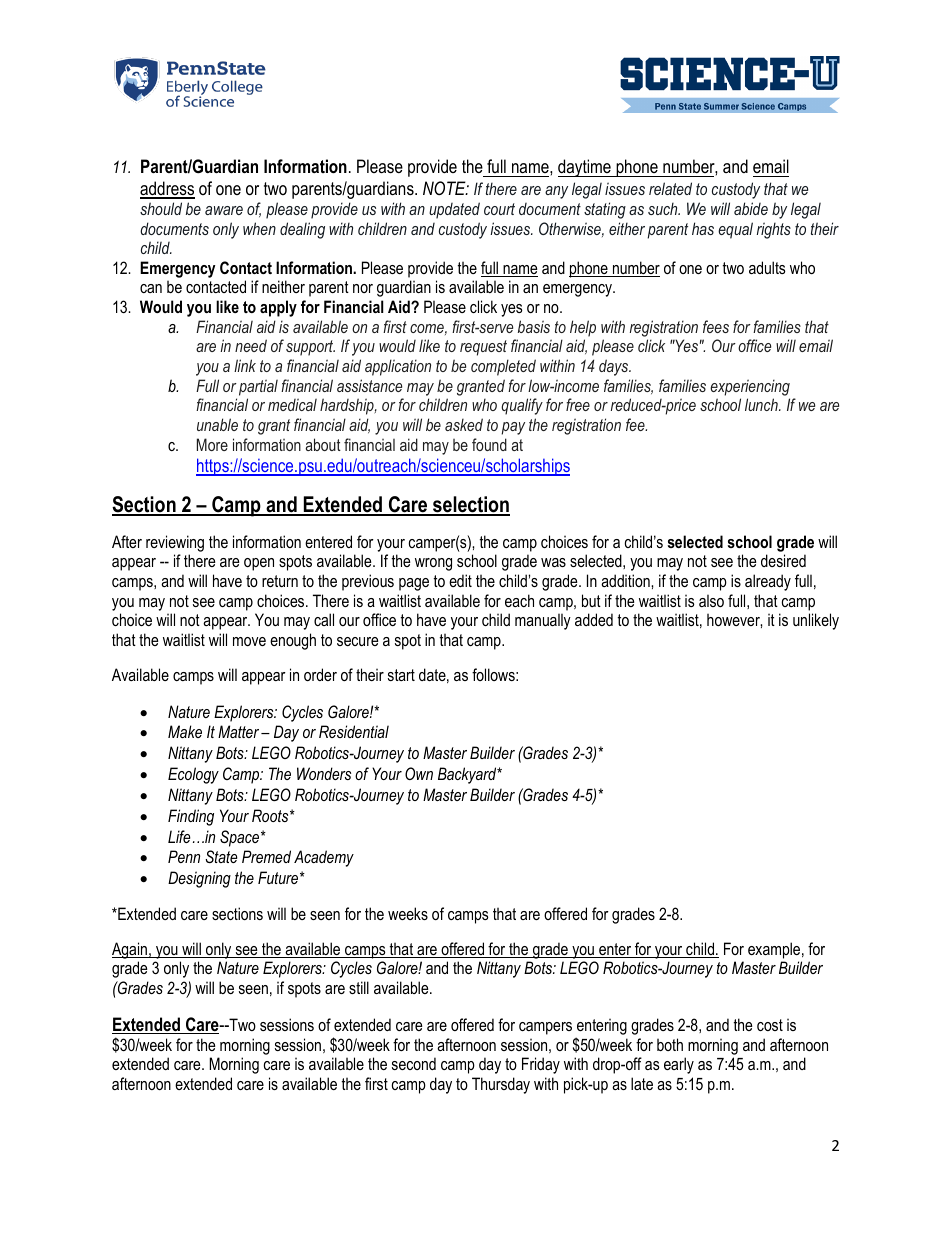 The image size is (952, 1233). What do you see at coordinates (414, 1063) in the screenshot?
I see `second` at bounding box center [414, 1063].
